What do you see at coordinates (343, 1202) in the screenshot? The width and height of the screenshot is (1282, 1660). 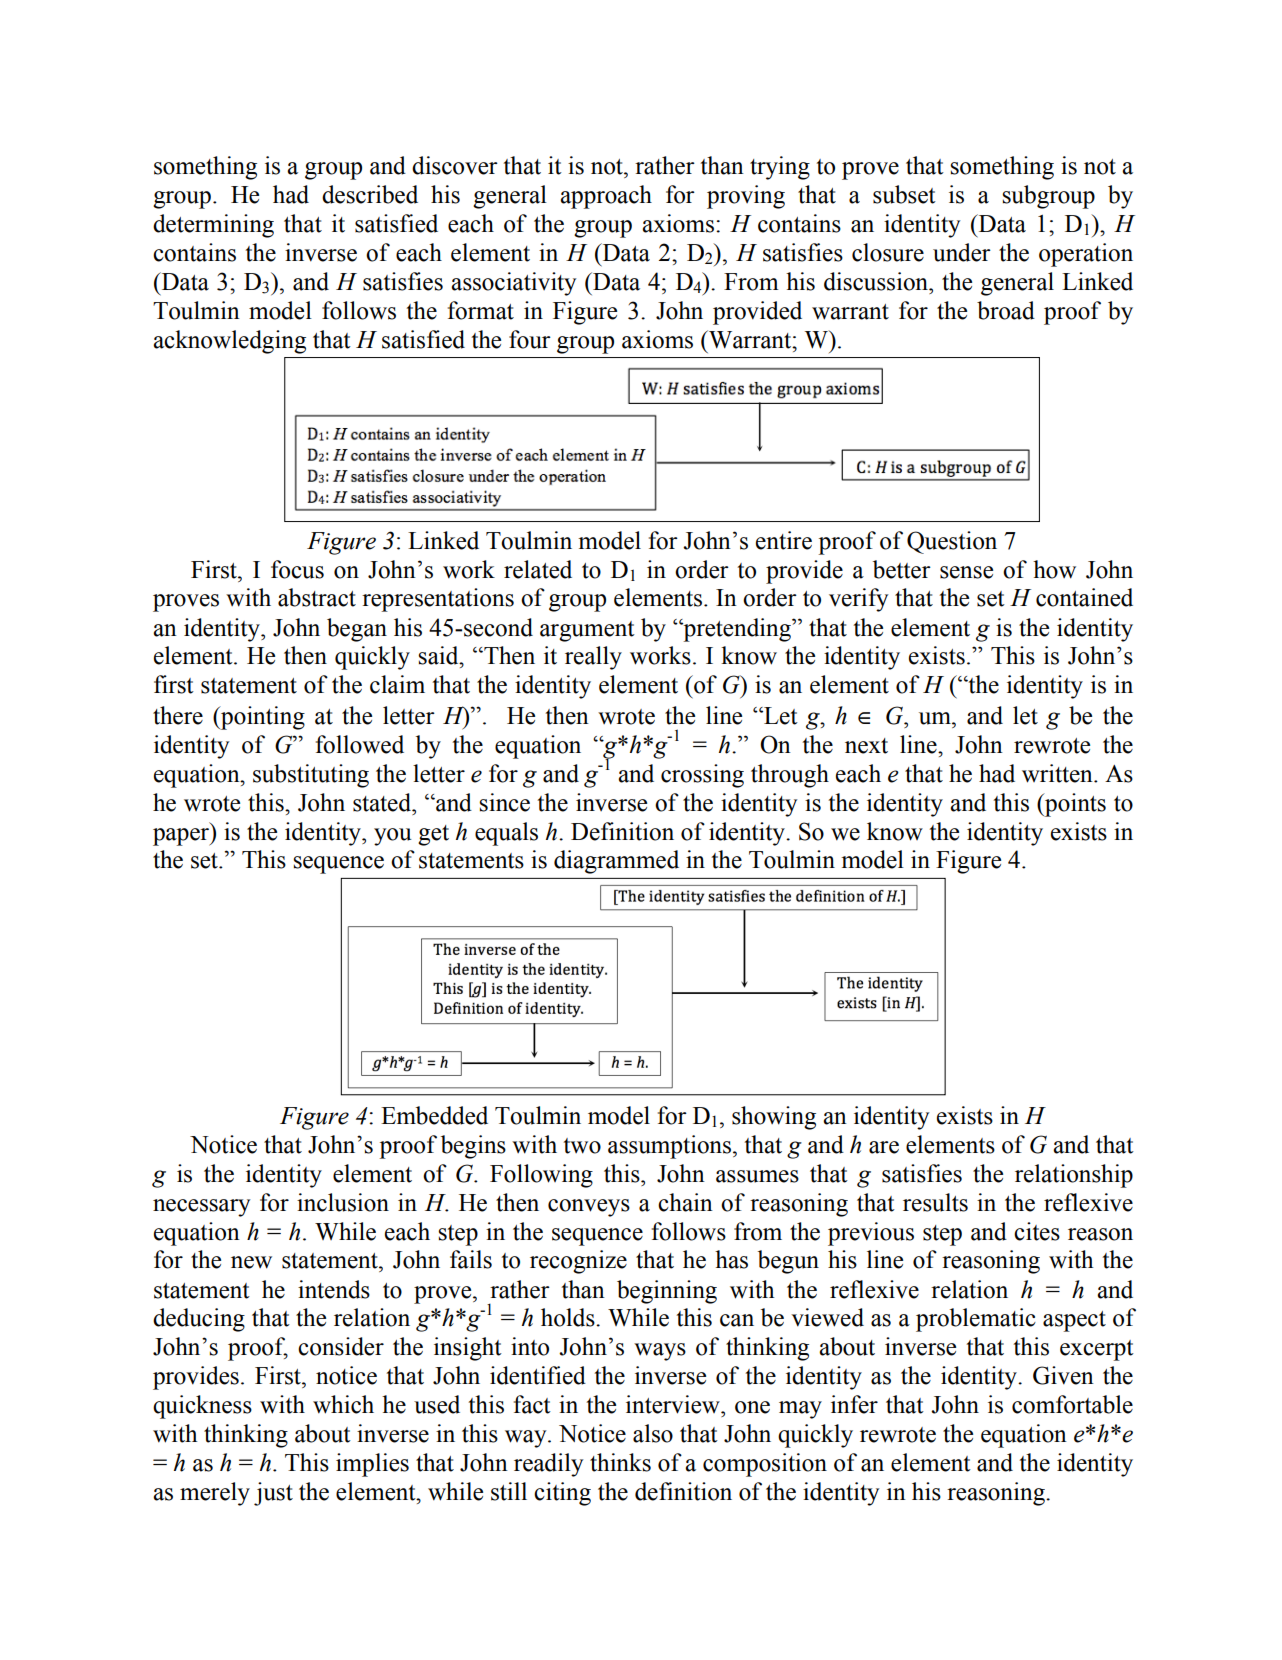 I see `inclusion` at bounding box center [343, 1202].
